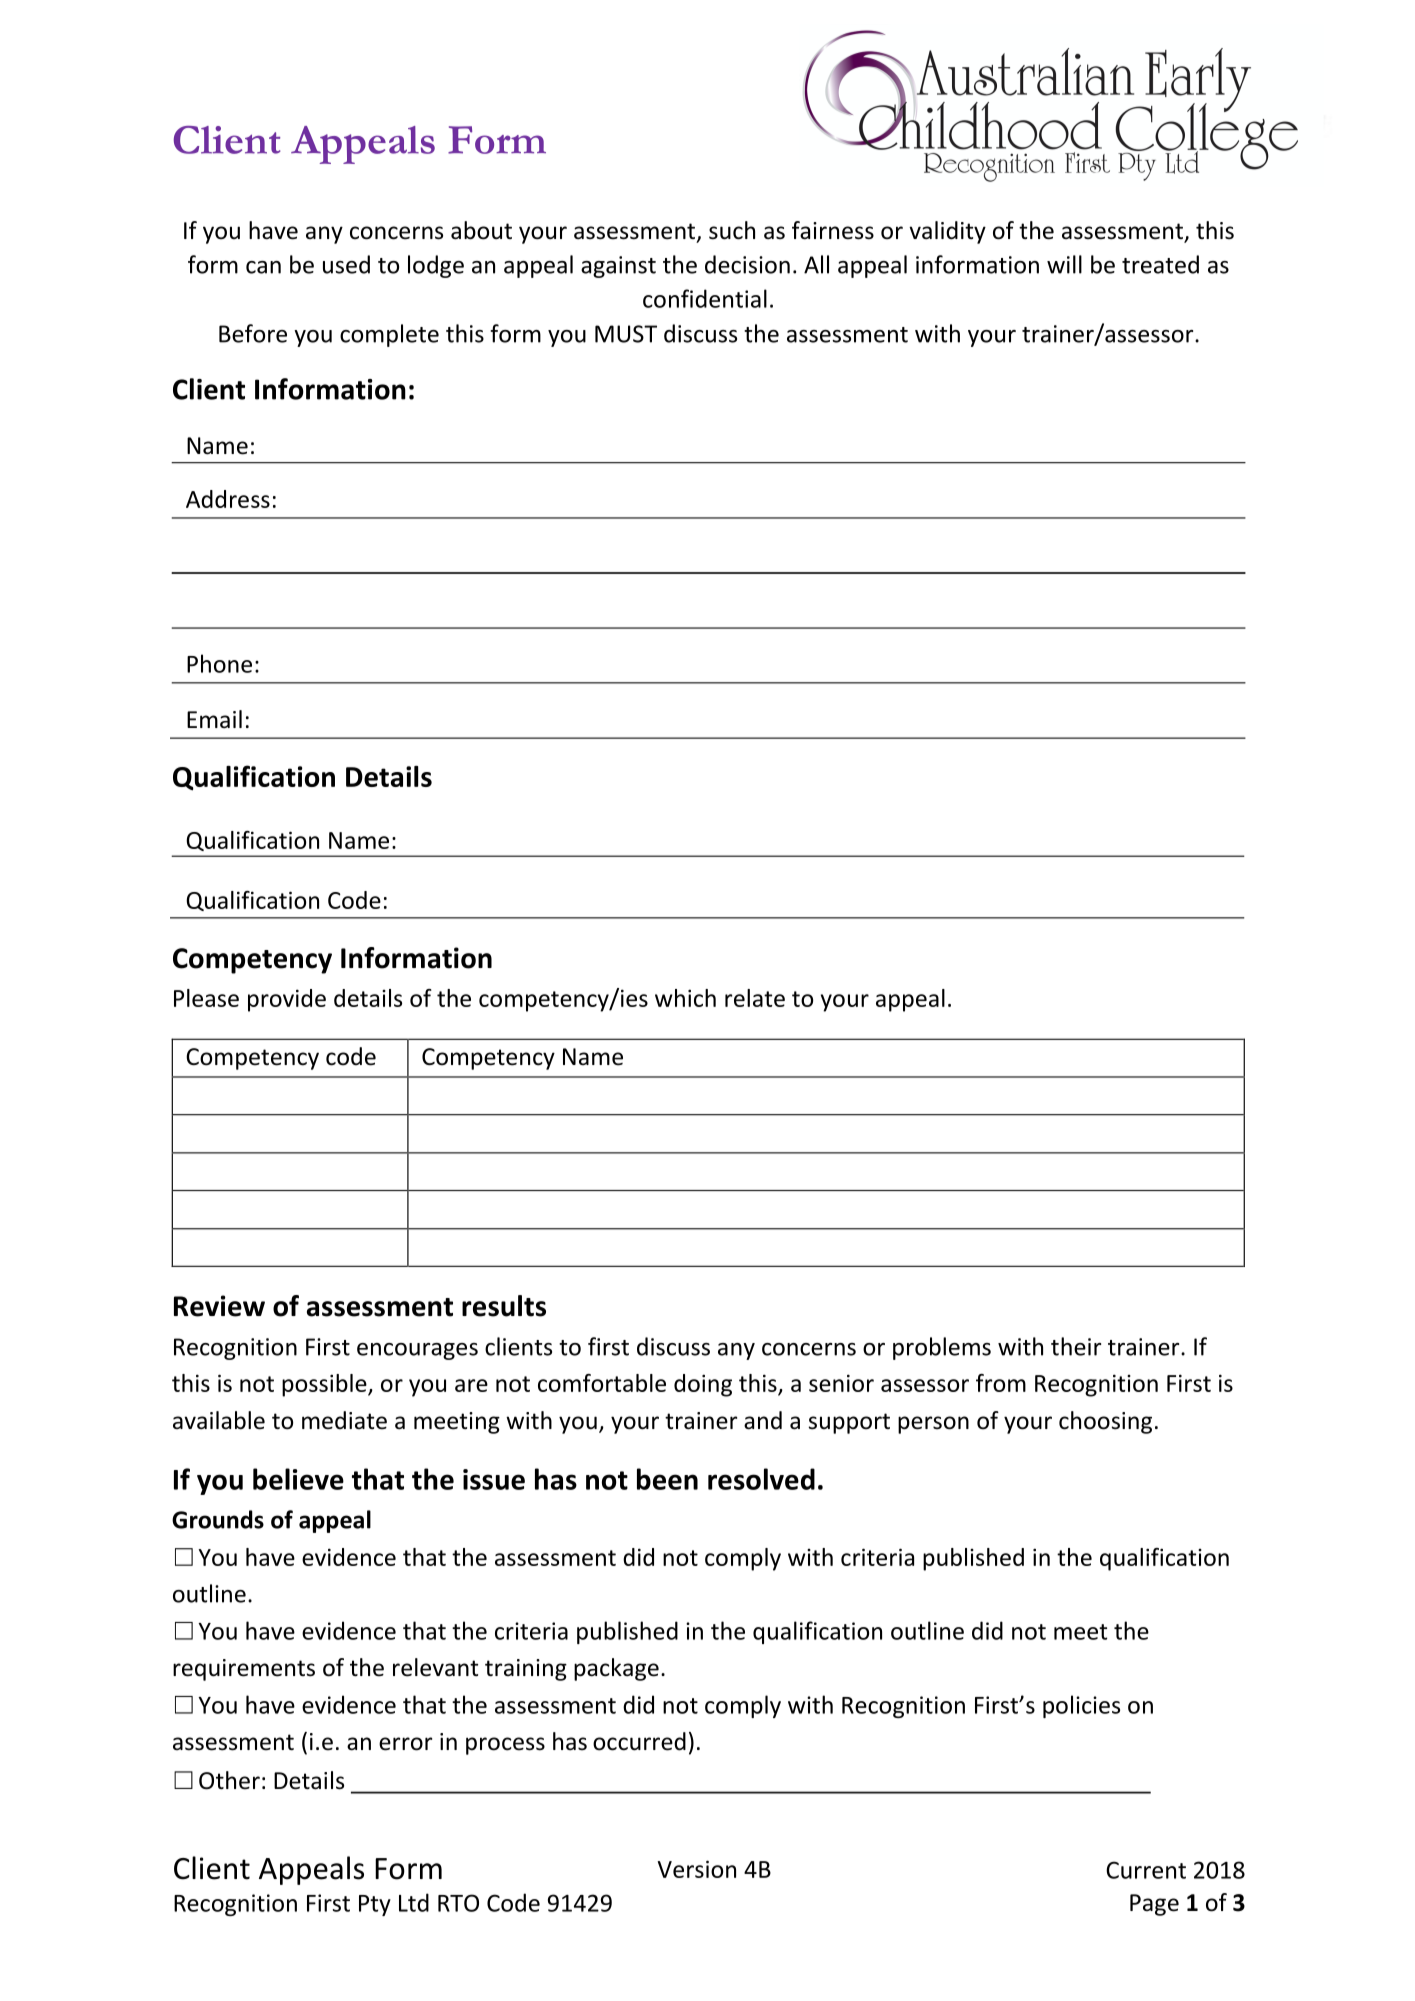  Describe the element at coordinates (696, 1869) in the screenshot. I see `Version` at that location.
